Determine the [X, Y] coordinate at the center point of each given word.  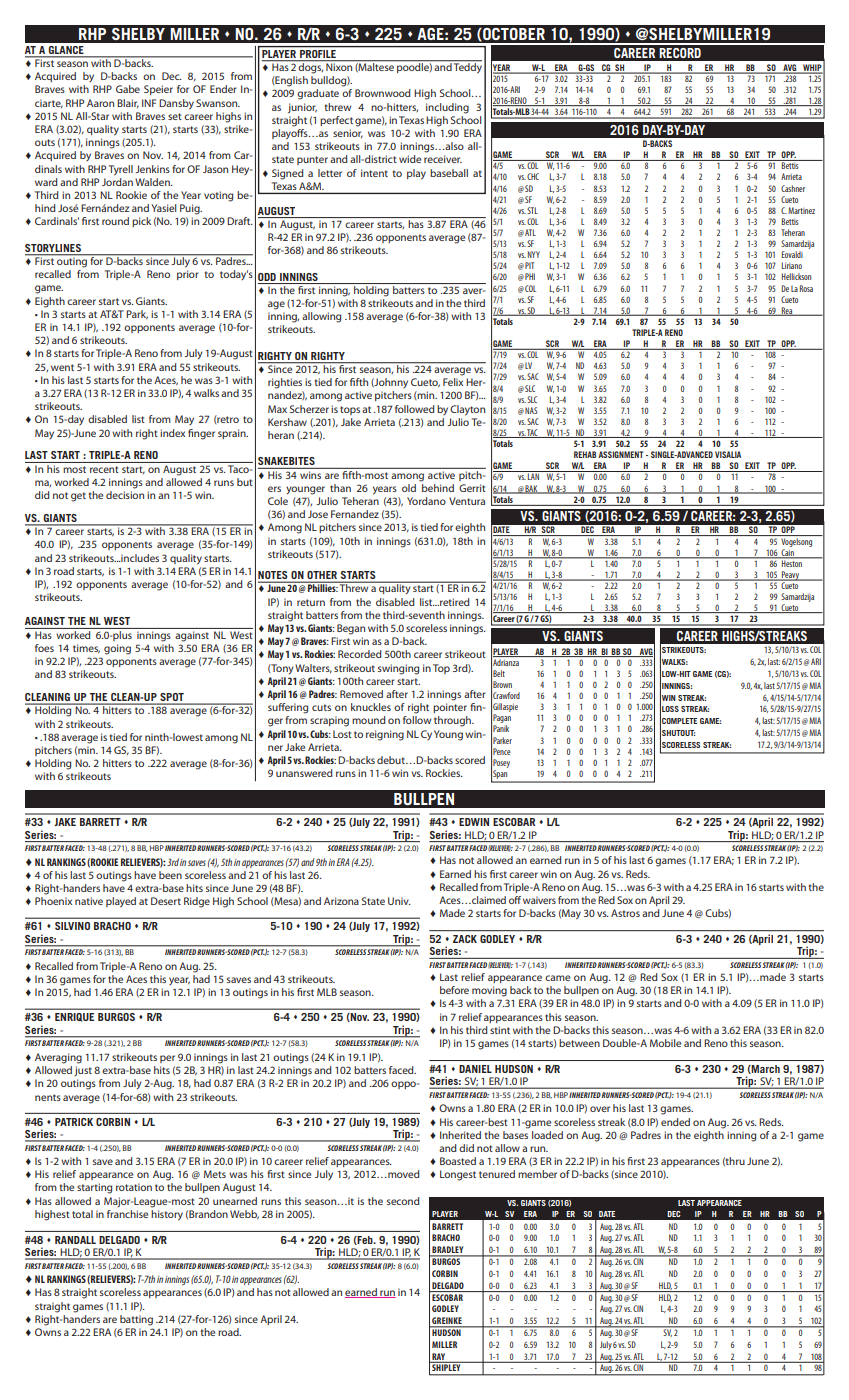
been [170, 875]
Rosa [806, 288]
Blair [128, 103]
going [117, 649]
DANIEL [475, 1069]
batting [136, 1320]
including [447, 108]
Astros [625, 913]
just [83, 1071]
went [62, 367]
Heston [792, 562]
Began [351, 629]
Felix [453, 382]
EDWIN [474, 822]
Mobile [665, 1043]
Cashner [793, 188]
